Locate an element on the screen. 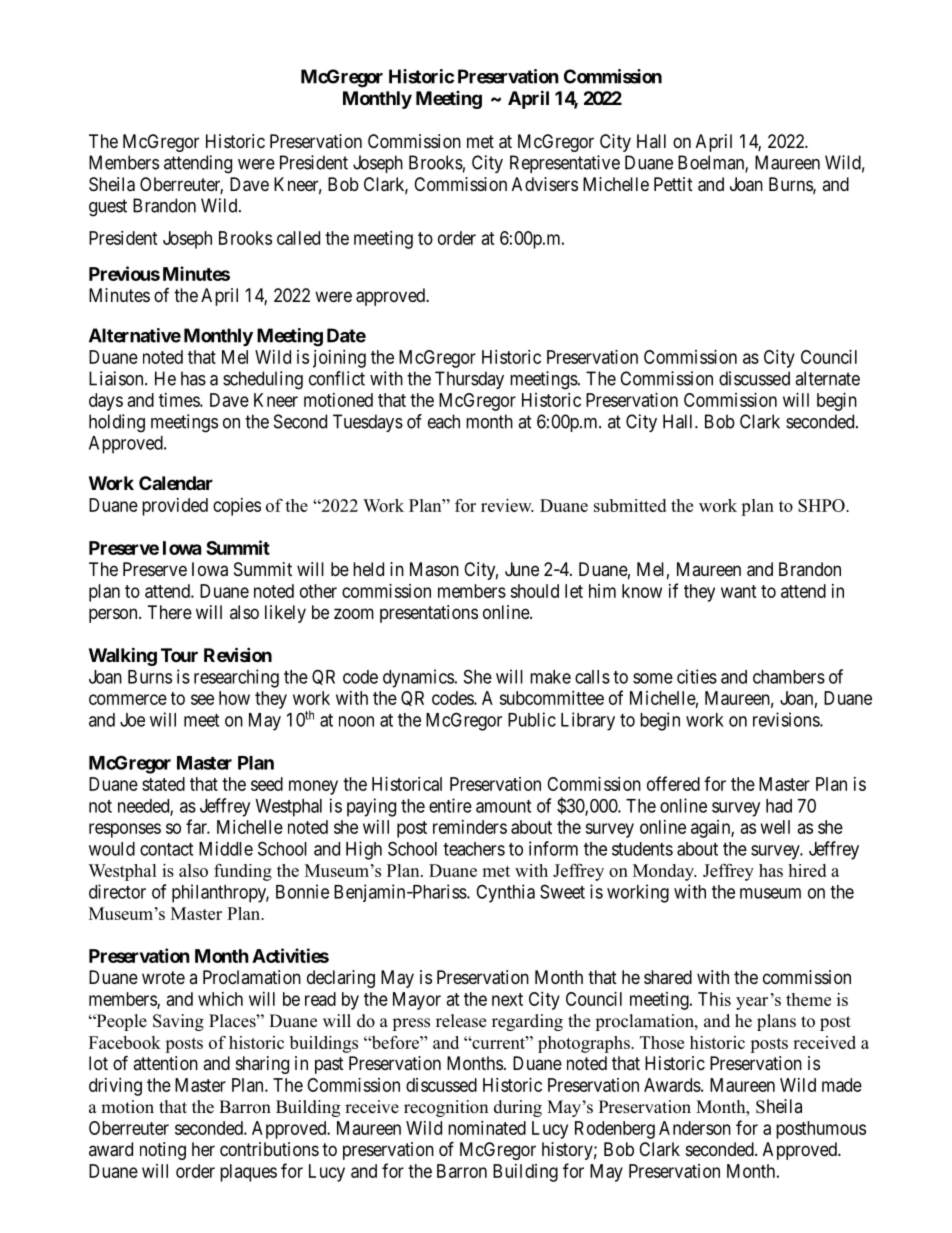  dynamics is located at coordinates (418, 678).
